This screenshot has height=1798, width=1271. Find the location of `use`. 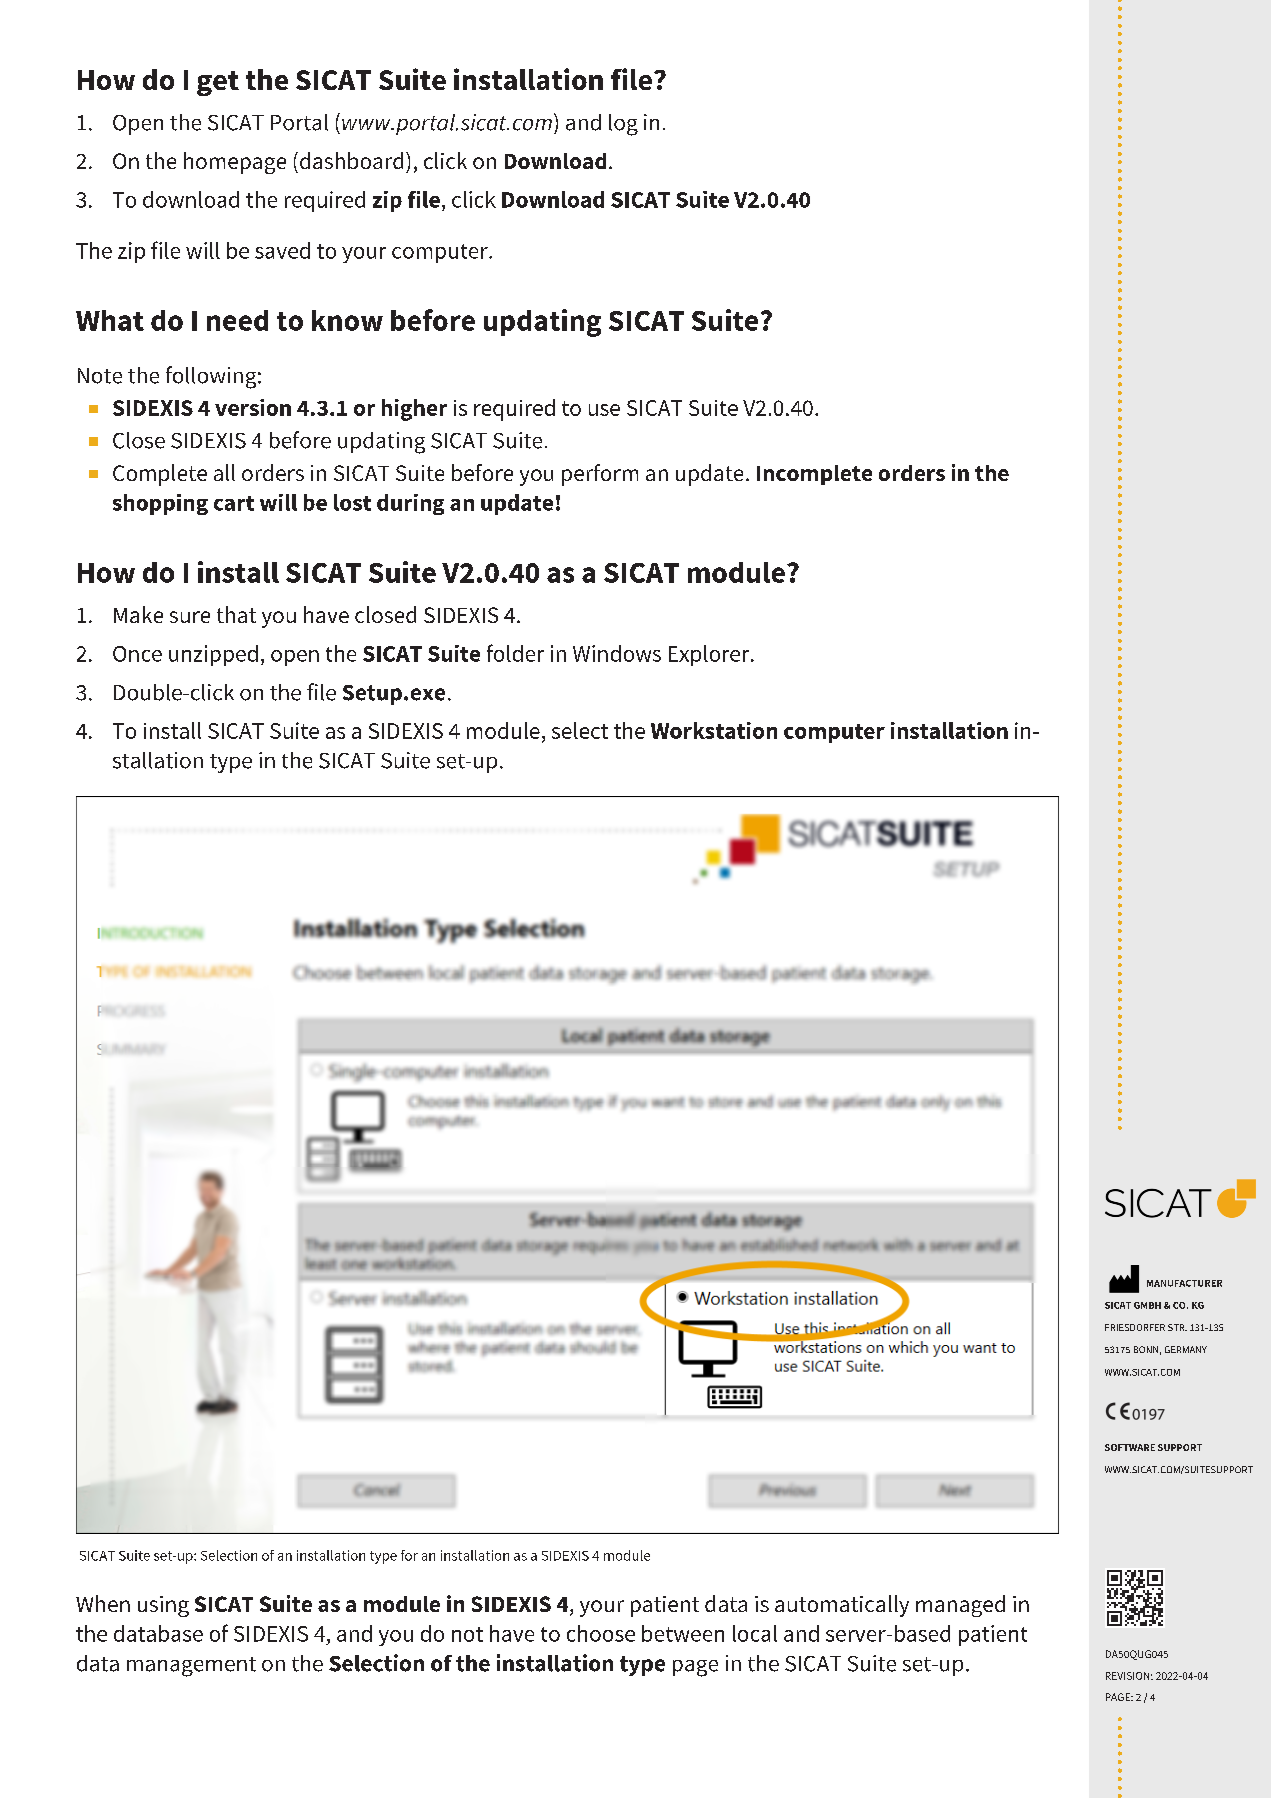

use is located at coordinates (604, 410).
